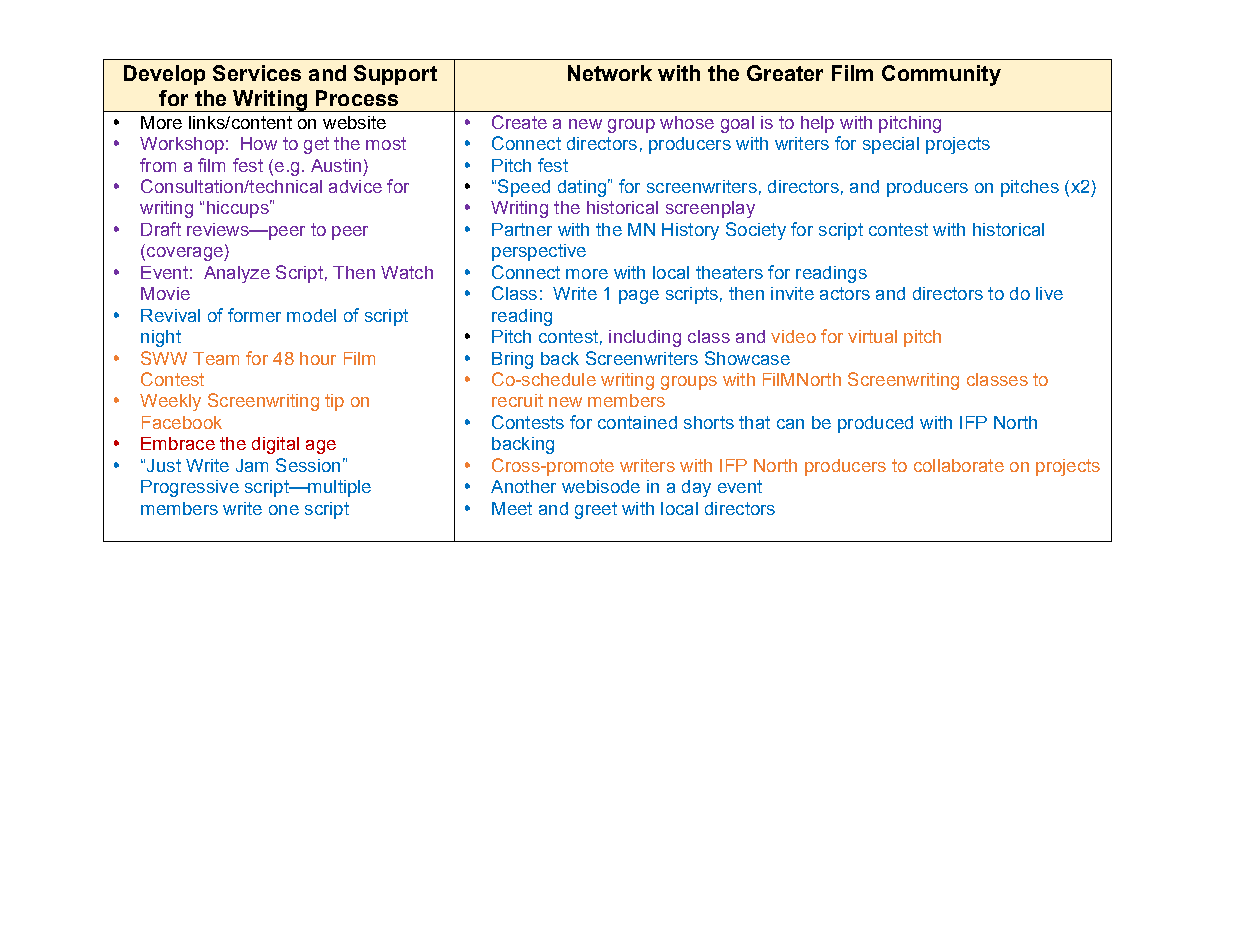 The height and width of the screenshot is (952, 1233). Describe the element at coordinates (512, 360) in the screenshot. I see `Bring` at that location.
